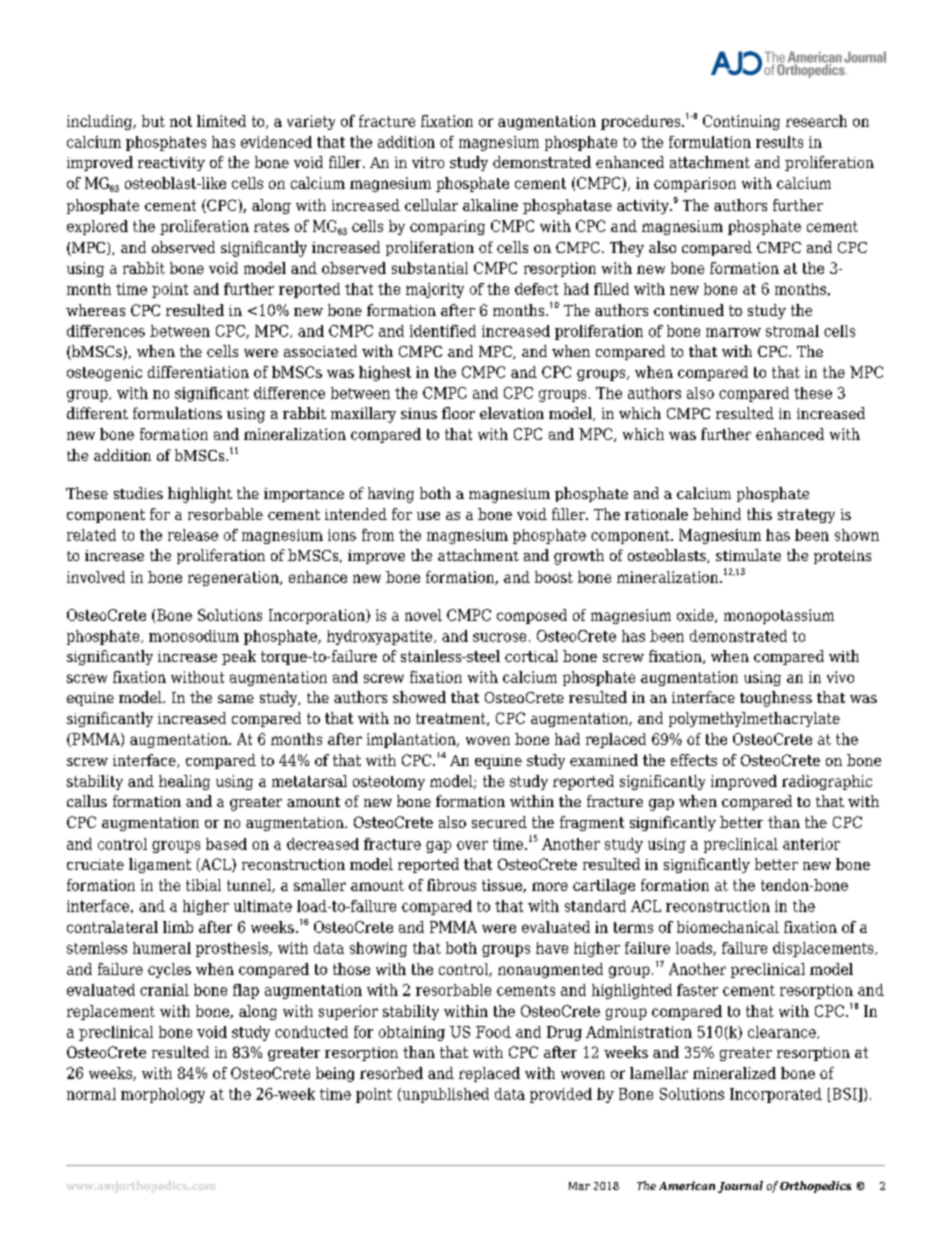  I want to click on vitro, so click(428, 162).
